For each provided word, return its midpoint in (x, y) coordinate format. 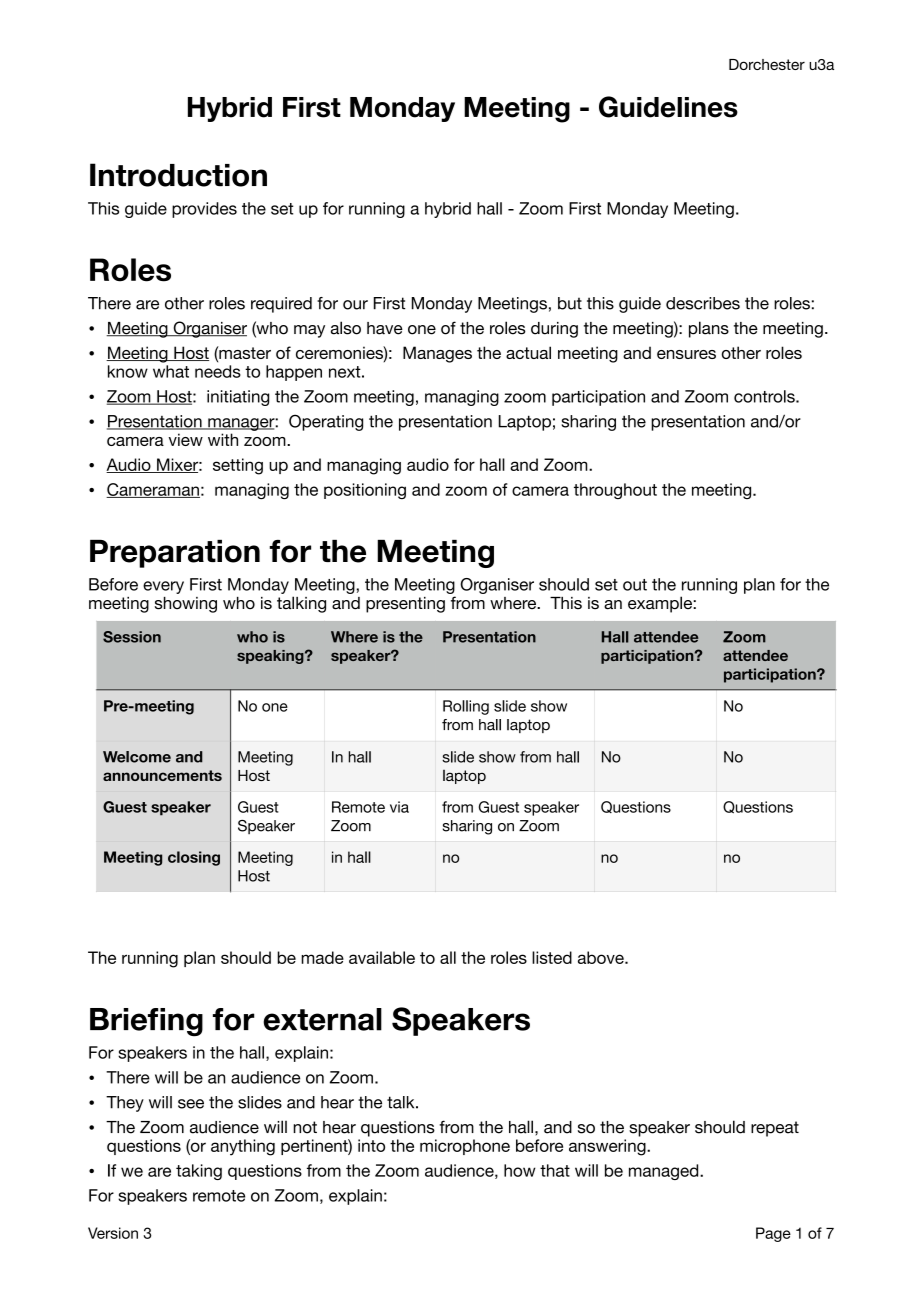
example (661, 604)
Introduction (178, 175)
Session (132, 637)
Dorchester (767, 64)
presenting (405, 605)
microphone (465, 1147)
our (355, 305)
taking (199, 1172)
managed (665, 1172)
